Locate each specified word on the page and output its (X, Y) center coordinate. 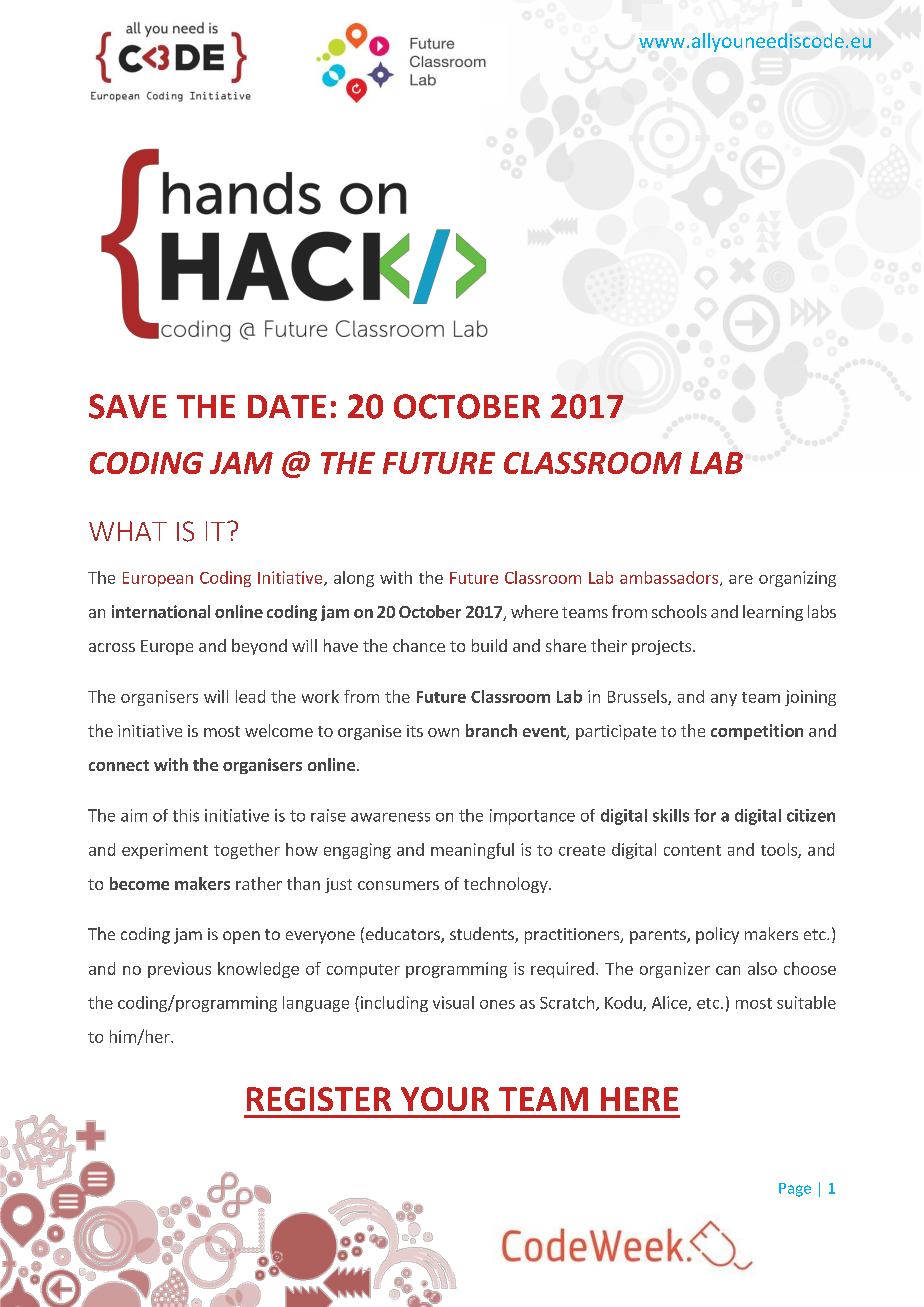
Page (795, 1190)
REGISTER (319, 1099)
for (705, 815)
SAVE (128, 406)
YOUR (445, 1099)
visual (453, 1002)
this (186, 815)
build (489, 645)
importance (532, 817)
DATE (287, 406)
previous (179, 970)
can (728, 970)
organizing (797, 579)
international (161, 611)
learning (773, 613)
